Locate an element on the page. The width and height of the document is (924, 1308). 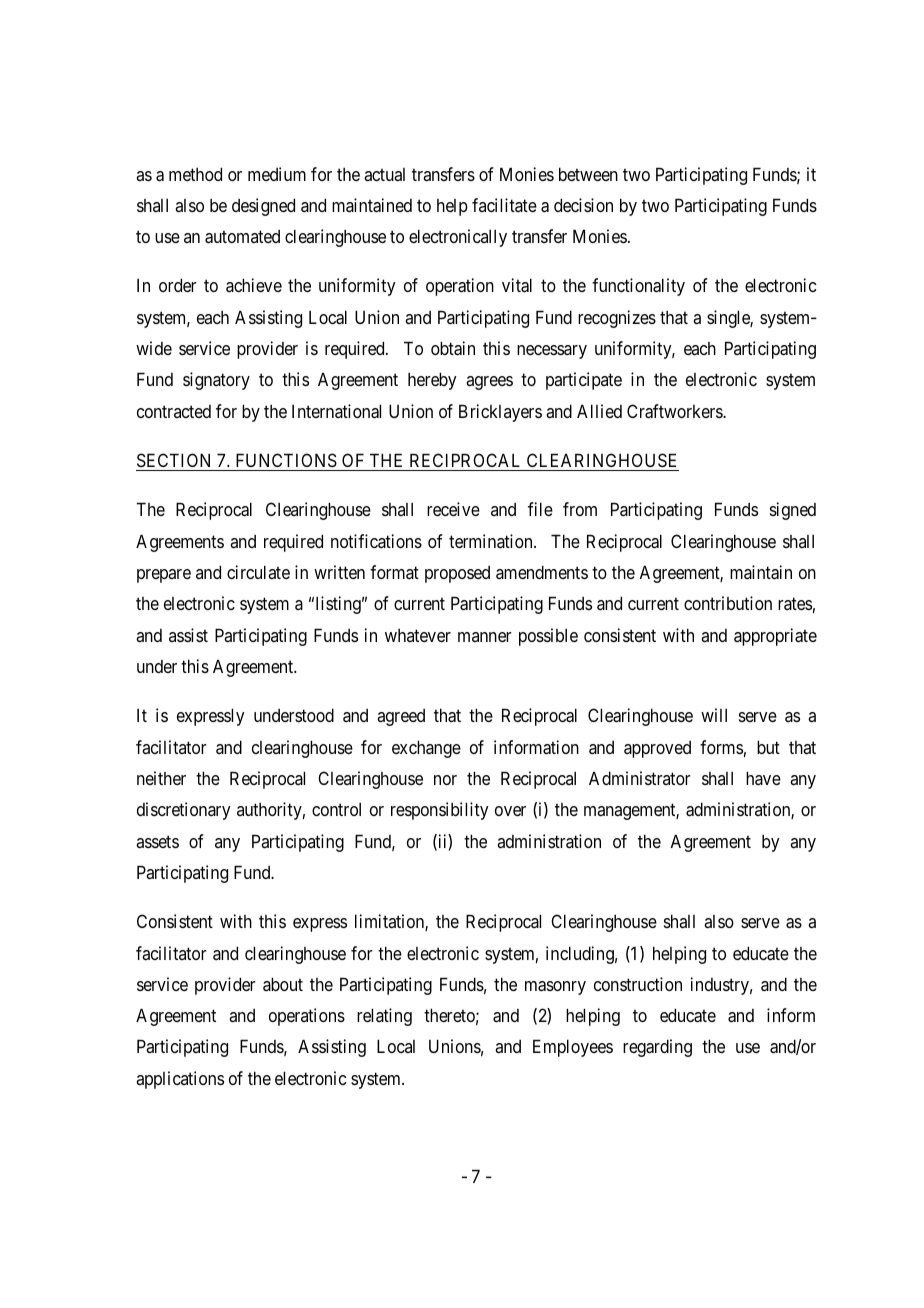
Employees is located at coordinates (573, 1048).
